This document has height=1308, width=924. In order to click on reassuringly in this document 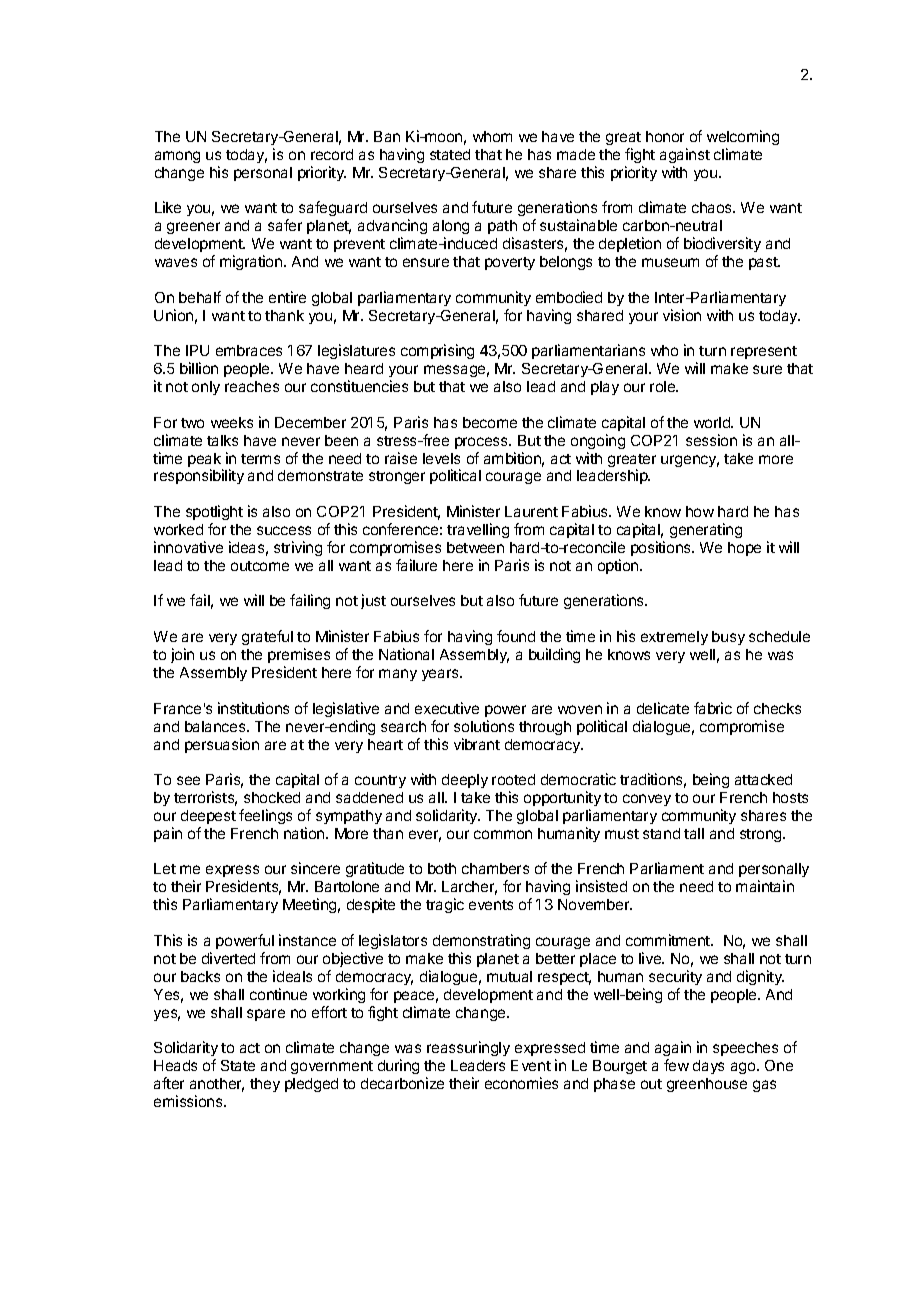, I will do `click(468, 1048)`.
